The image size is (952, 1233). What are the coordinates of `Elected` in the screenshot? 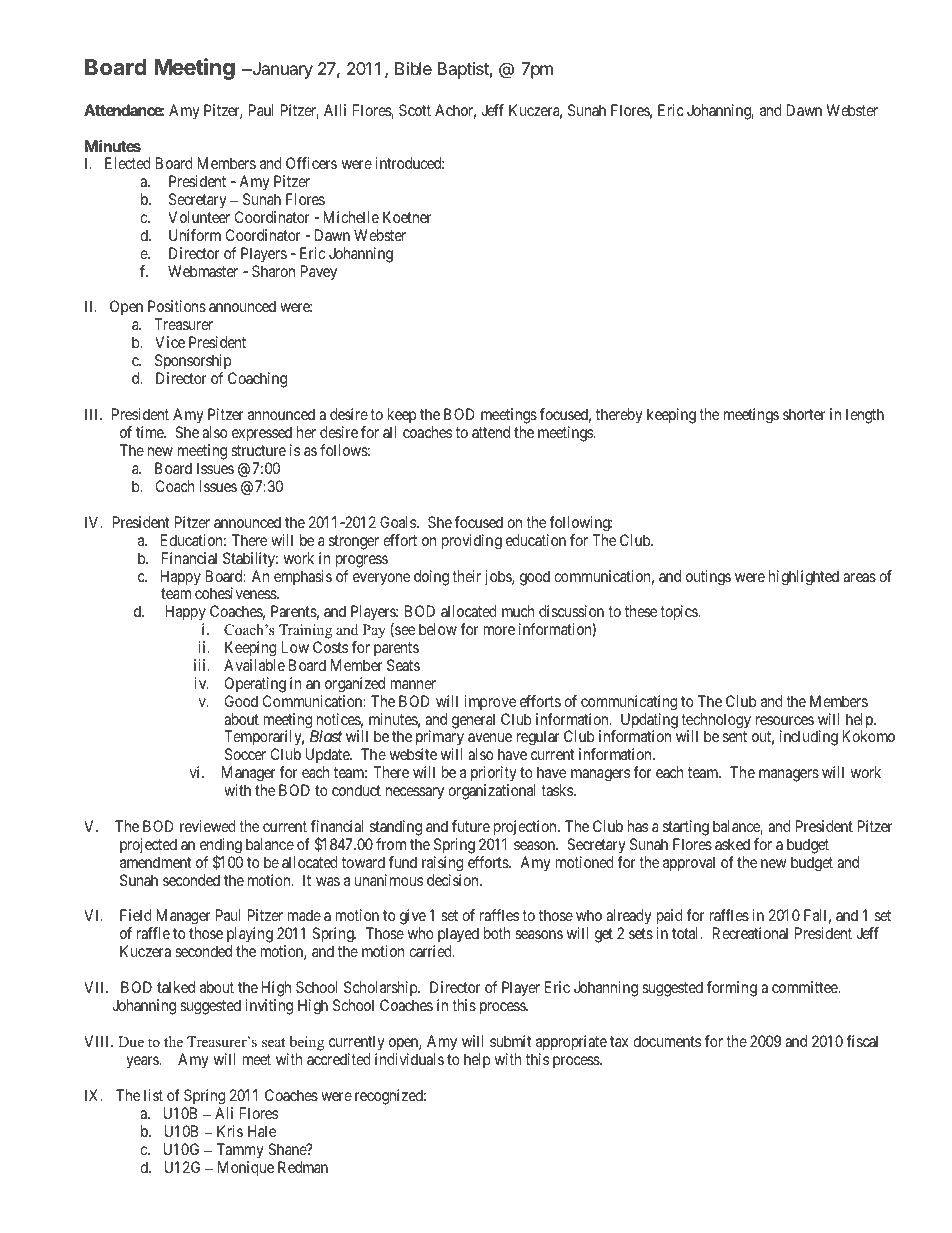 It's located at (128, 163).
